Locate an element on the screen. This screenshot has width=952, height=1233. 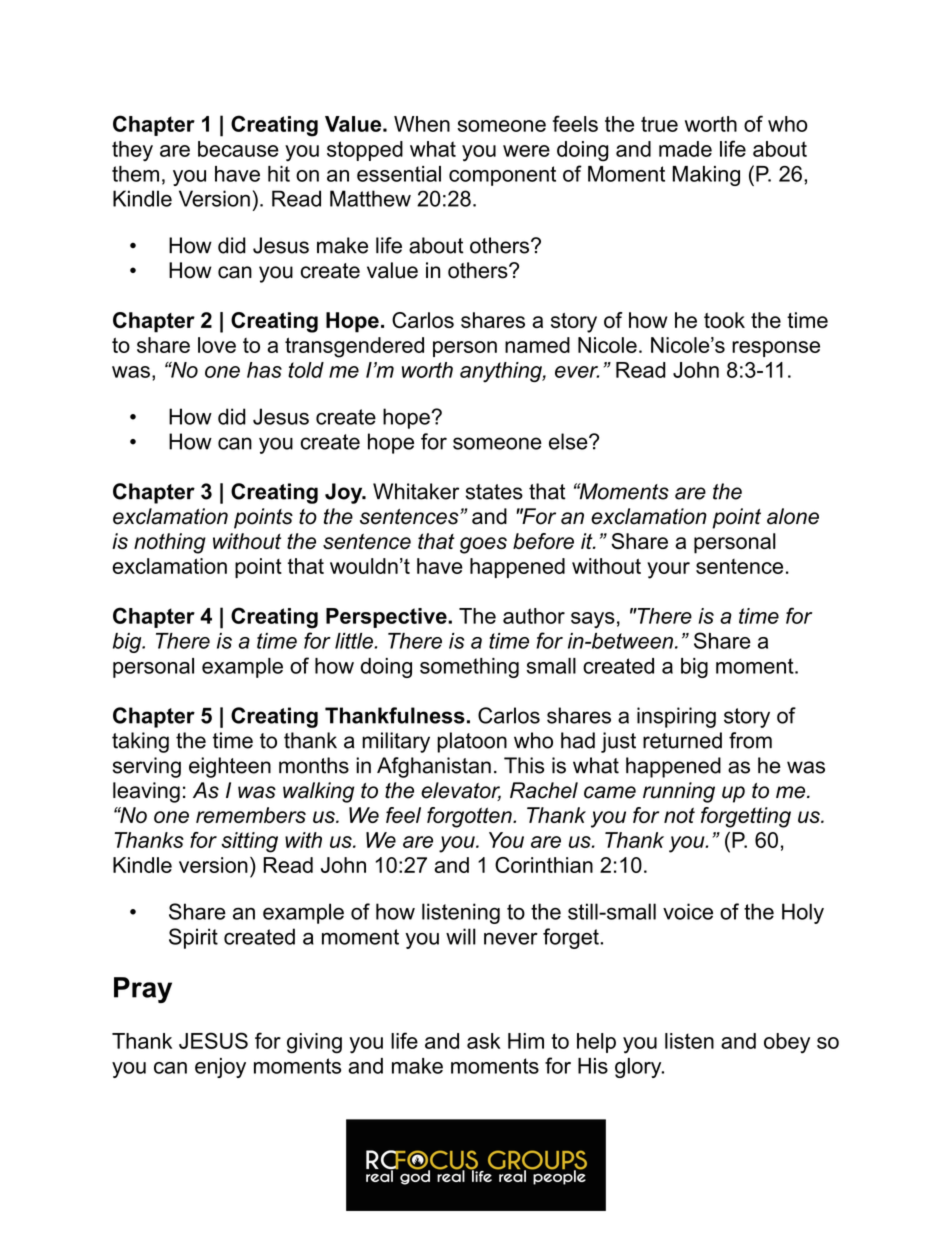
running is located at coordinates (679, 792).
